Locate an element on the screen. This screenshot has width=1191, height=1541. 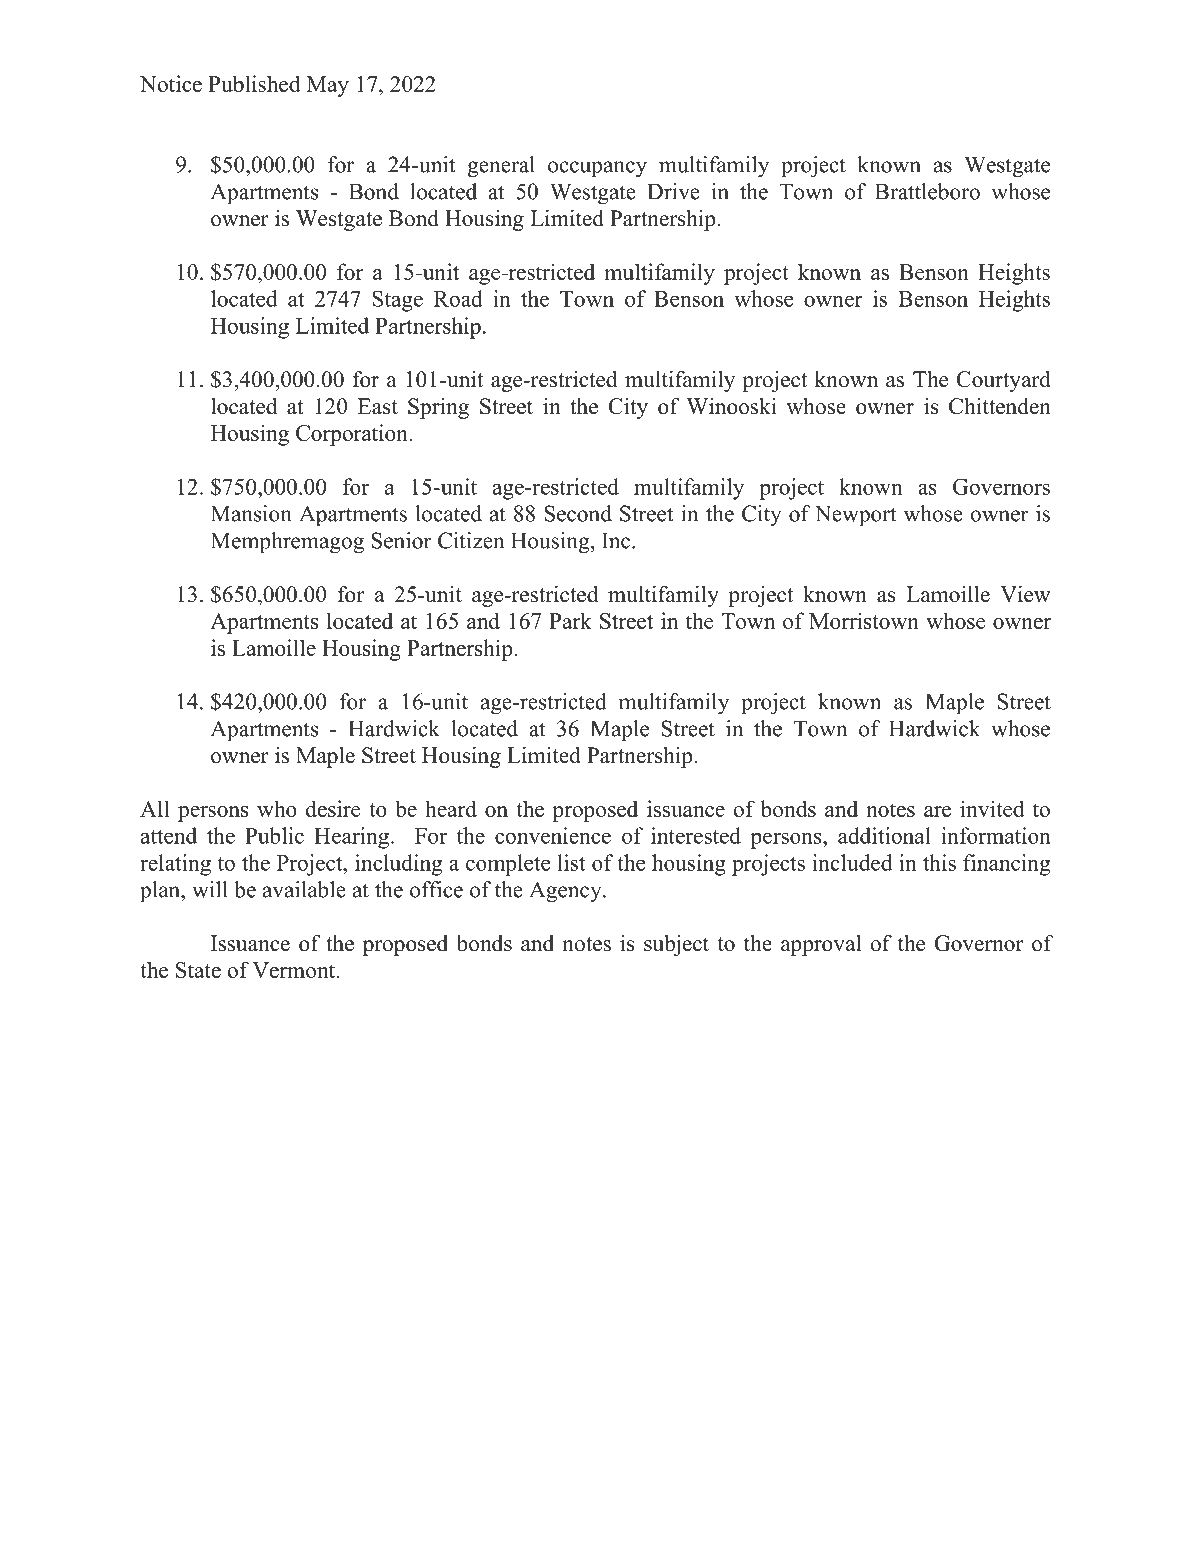
Vermont is located at coordinates (295, 970).
